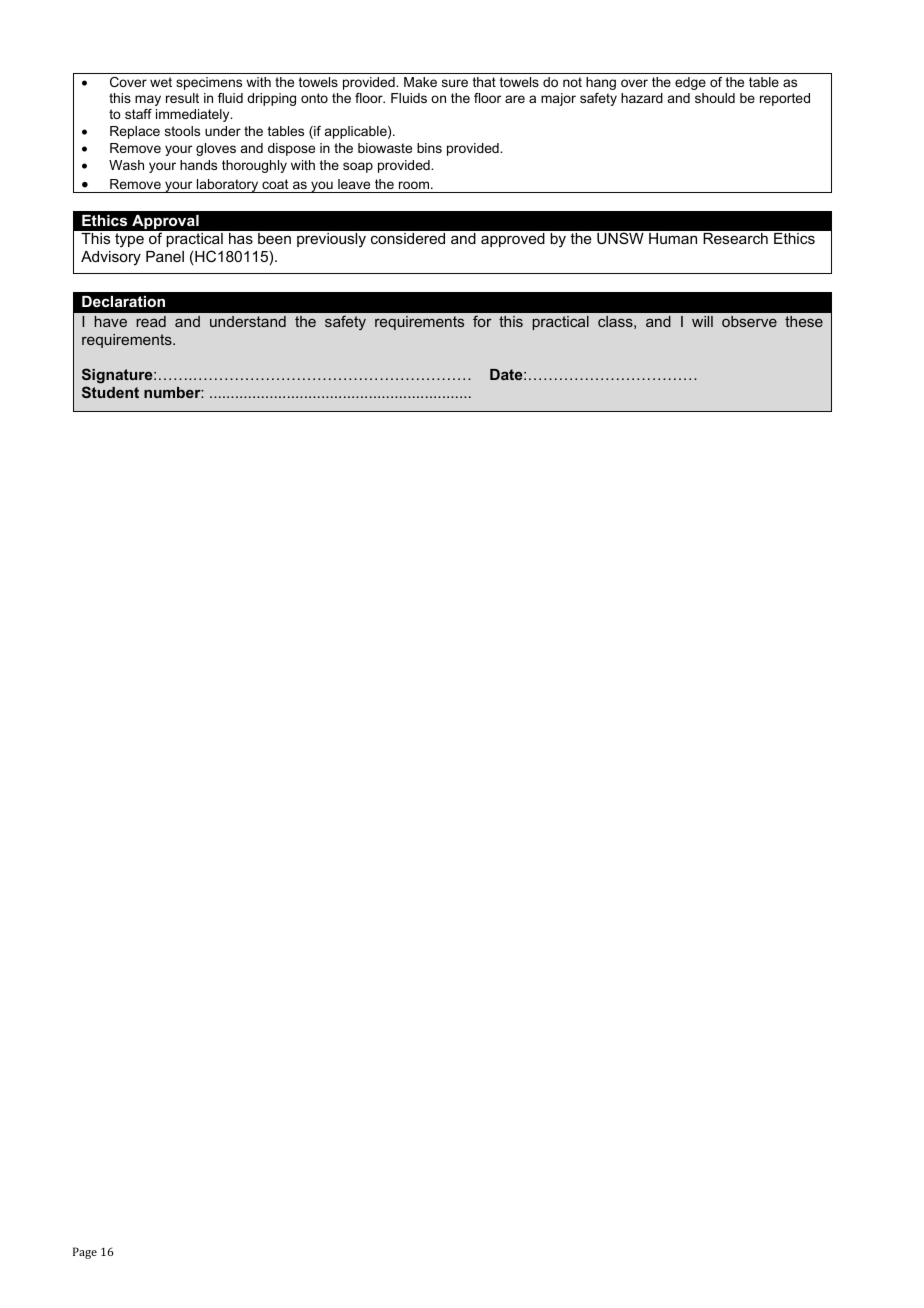 The height and width of the page is (1308, 924). What do you see at coordinates (749, 321) in the page?
I see `observe` at bounding box center [749, 321].
